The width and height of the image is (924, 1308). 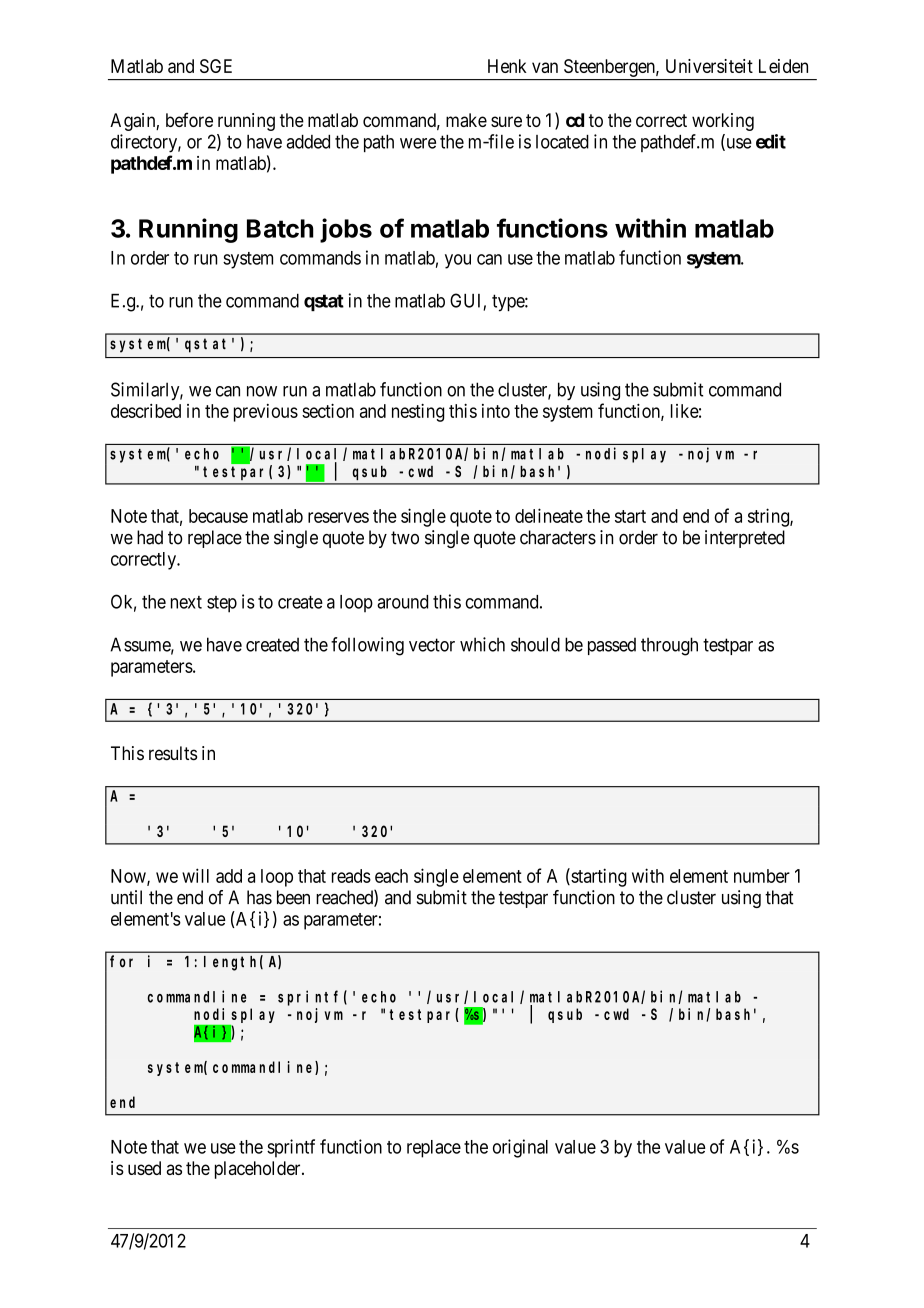 I want to click on through, so click(x=669, y=646).
